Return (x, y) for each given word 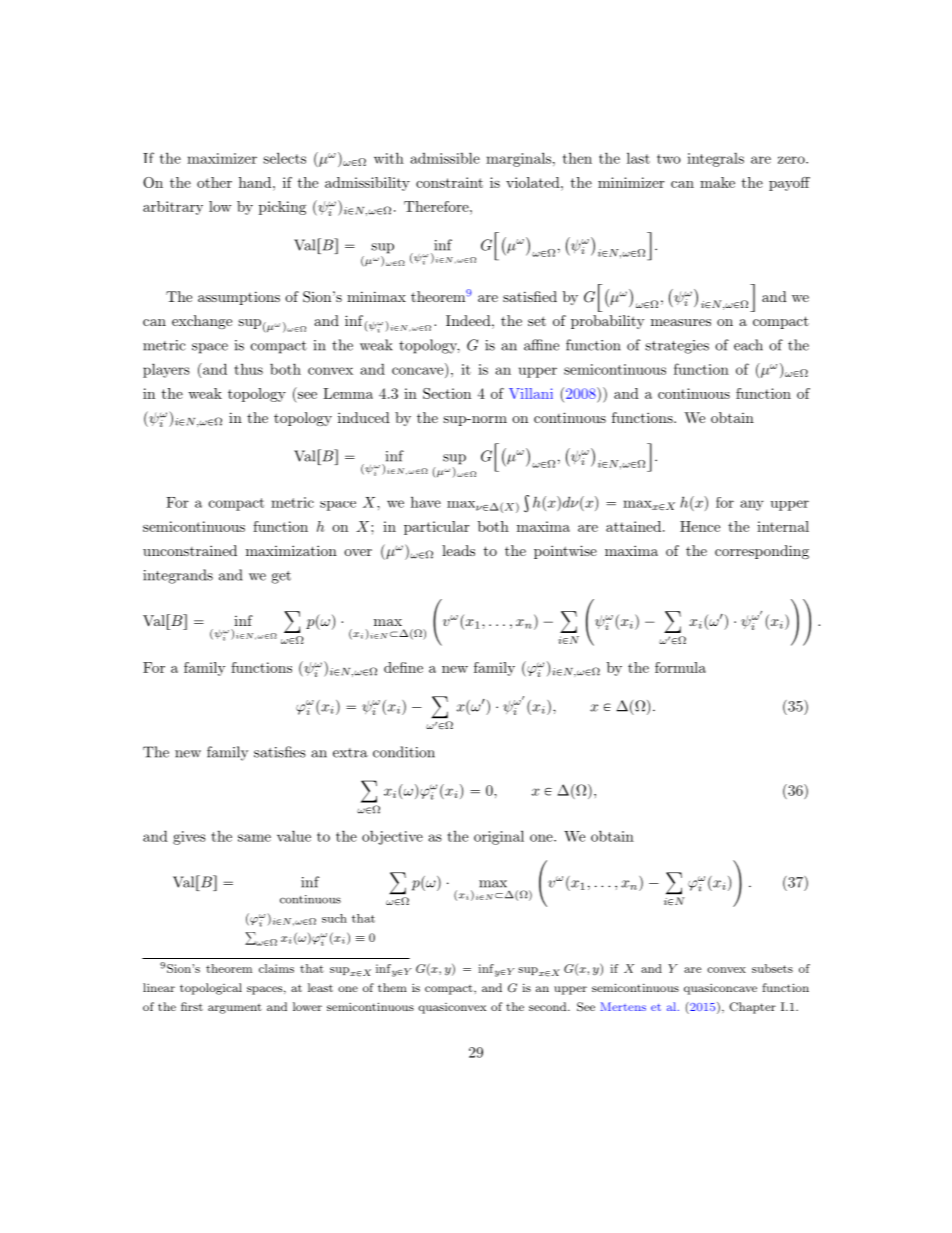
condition (404, 752)
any (752, 505)
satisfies (280, 752)
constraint (449, 182)
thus (248, 369)
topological (211, 989)
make (717, 182)
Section (447, 393)
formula (680, 667)
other (214, 182)
